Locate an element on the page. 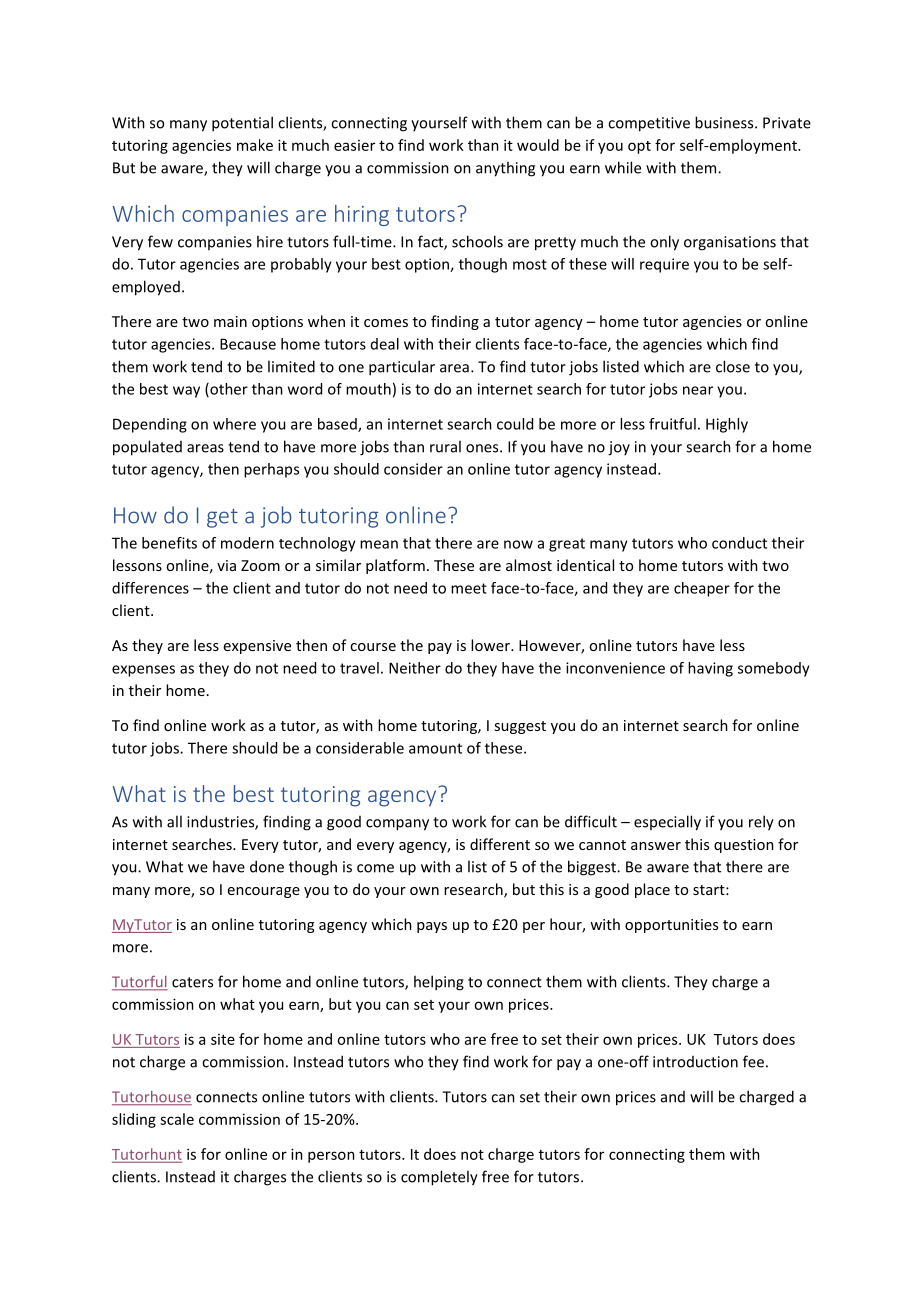  having is located at coordinates (710, 669).
